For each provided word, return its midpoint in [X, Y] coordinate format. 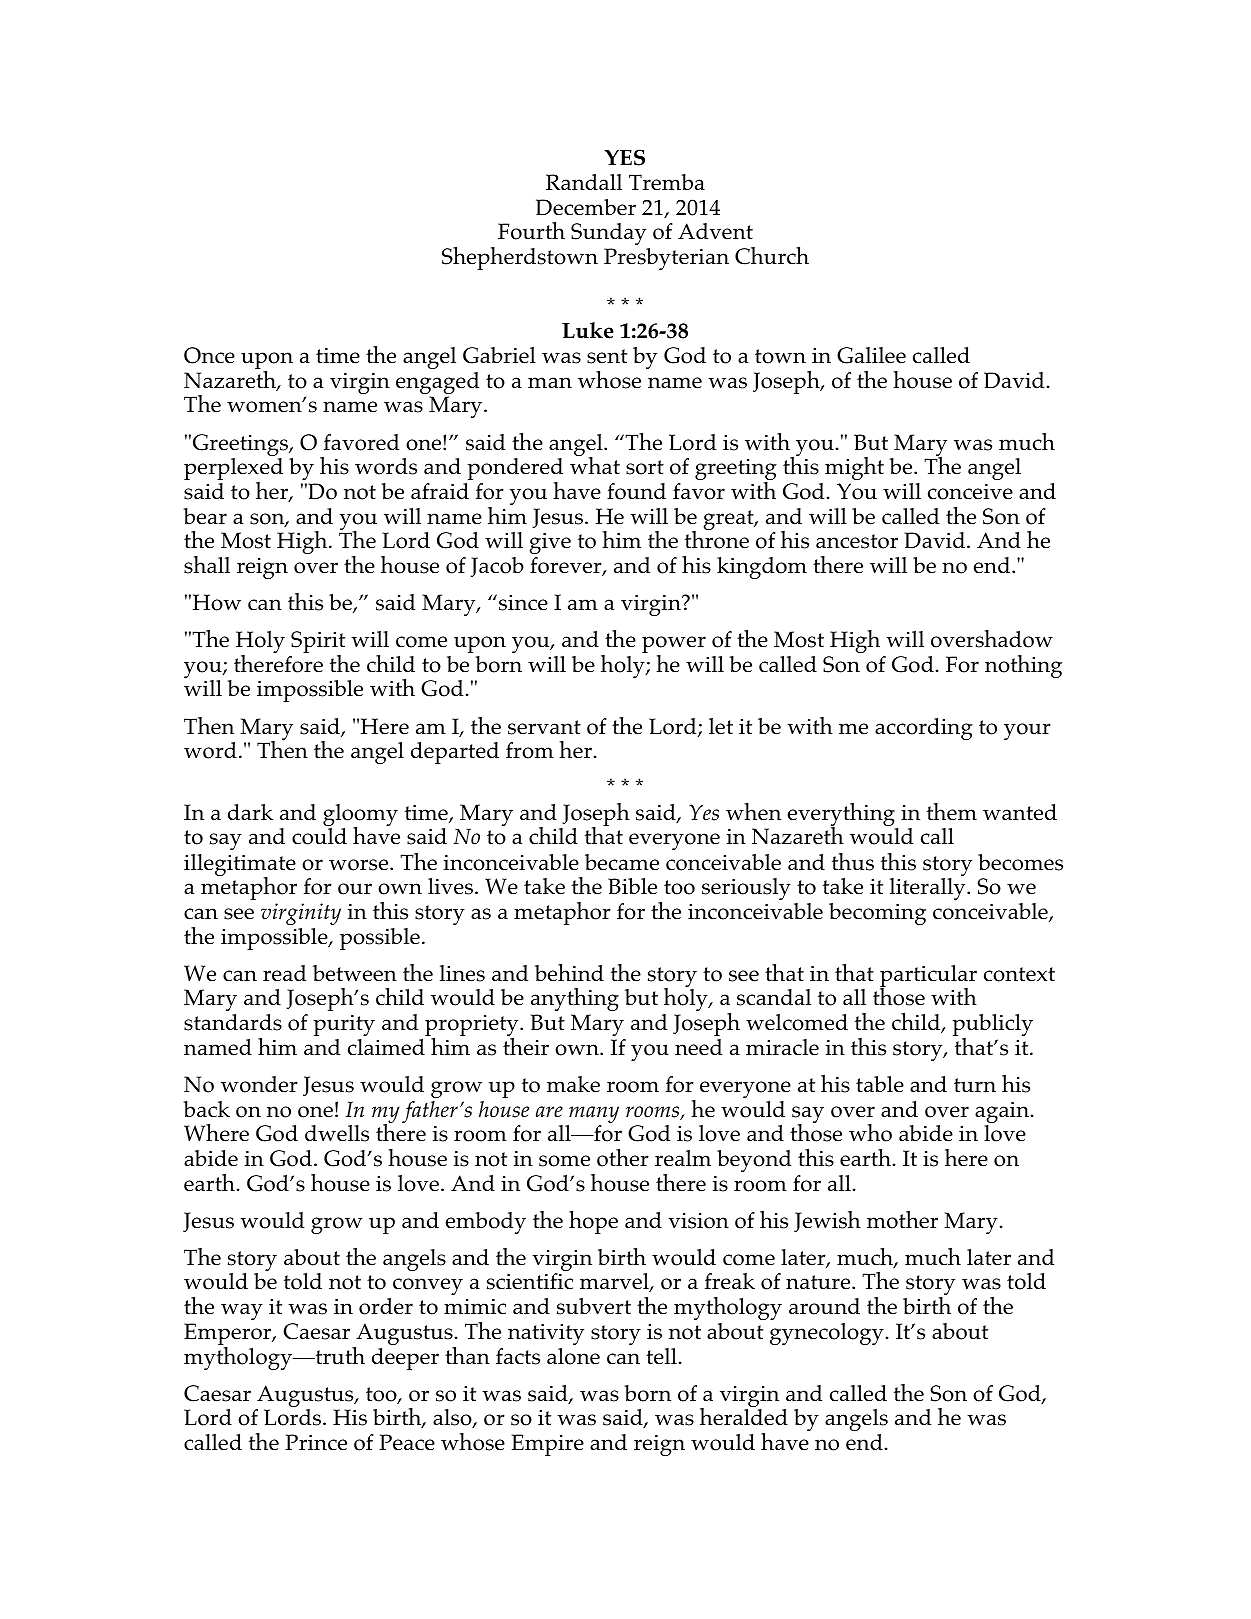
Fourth [531, 231]
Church [772, 256]
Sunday [608, 234]
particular [928, 977]
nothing [1023, 666]
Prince [316, 1442]
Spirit [318, 643]
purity [344, 1025]
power [674, 646]
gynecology [827, 1334]
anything [575, 999]
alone [573, 1356]
